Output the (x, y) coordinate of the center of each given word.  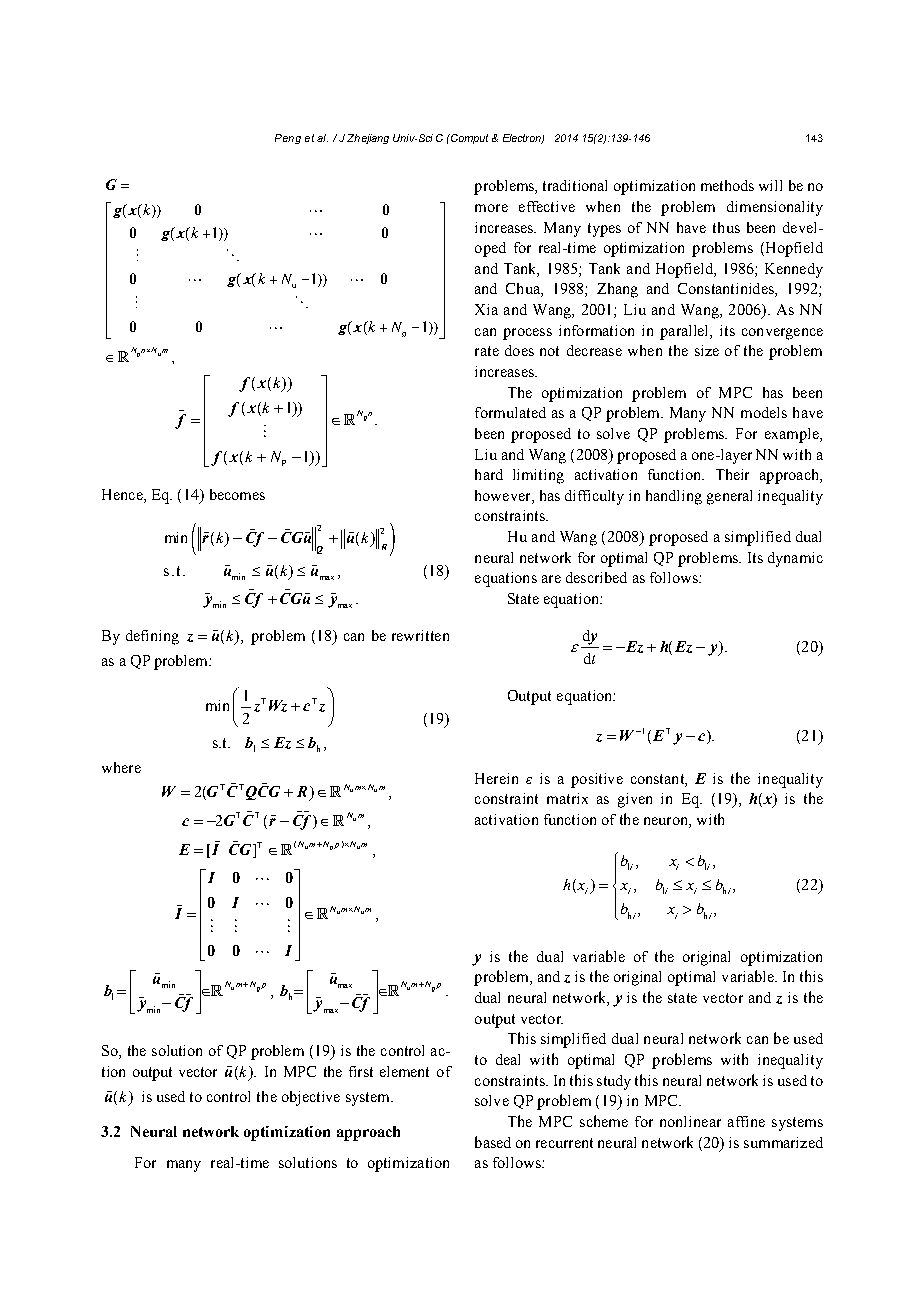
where (121, 767)
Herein (496, 778)
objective (311, 1098)
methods (727, 185)
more (491, 208)
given (635, 800)
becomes (237, 494)
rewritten (420, 635)
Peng (288, 139)
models (764, 412)
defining (152, 637)
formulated (510, 412)
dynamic (795, 559)
